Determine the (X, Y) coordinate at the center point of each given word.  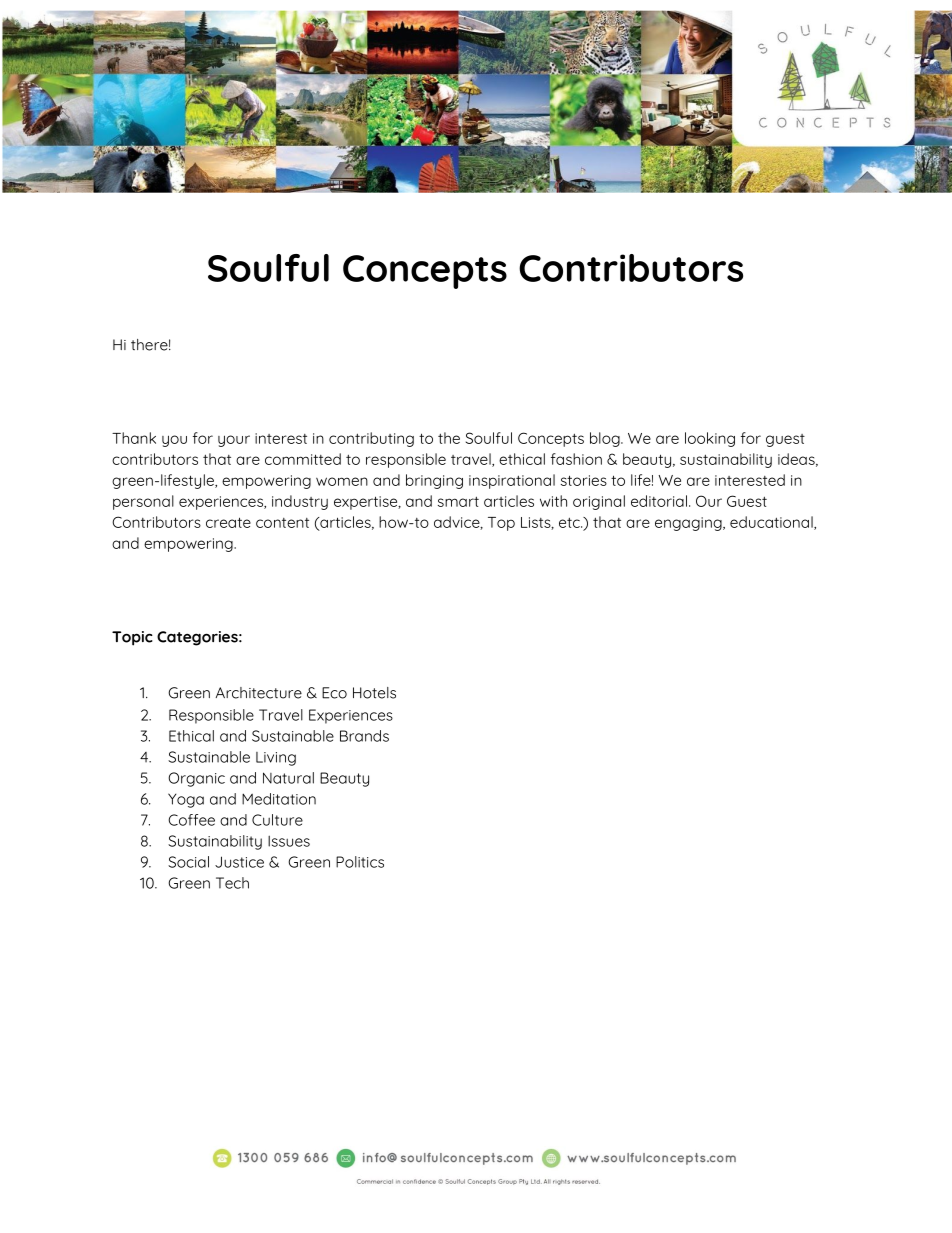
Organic (196, 779)
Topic (132, 638)
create (228, 522)
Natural (288, 778)
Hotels (374, 693)
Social (188, 862)
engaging (689, 524)
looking (710, 439)
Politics (360, 862)
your (234, 441)
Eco (334, 693)
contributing (371, 439)
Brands (364, 736)
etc (570, 522)
